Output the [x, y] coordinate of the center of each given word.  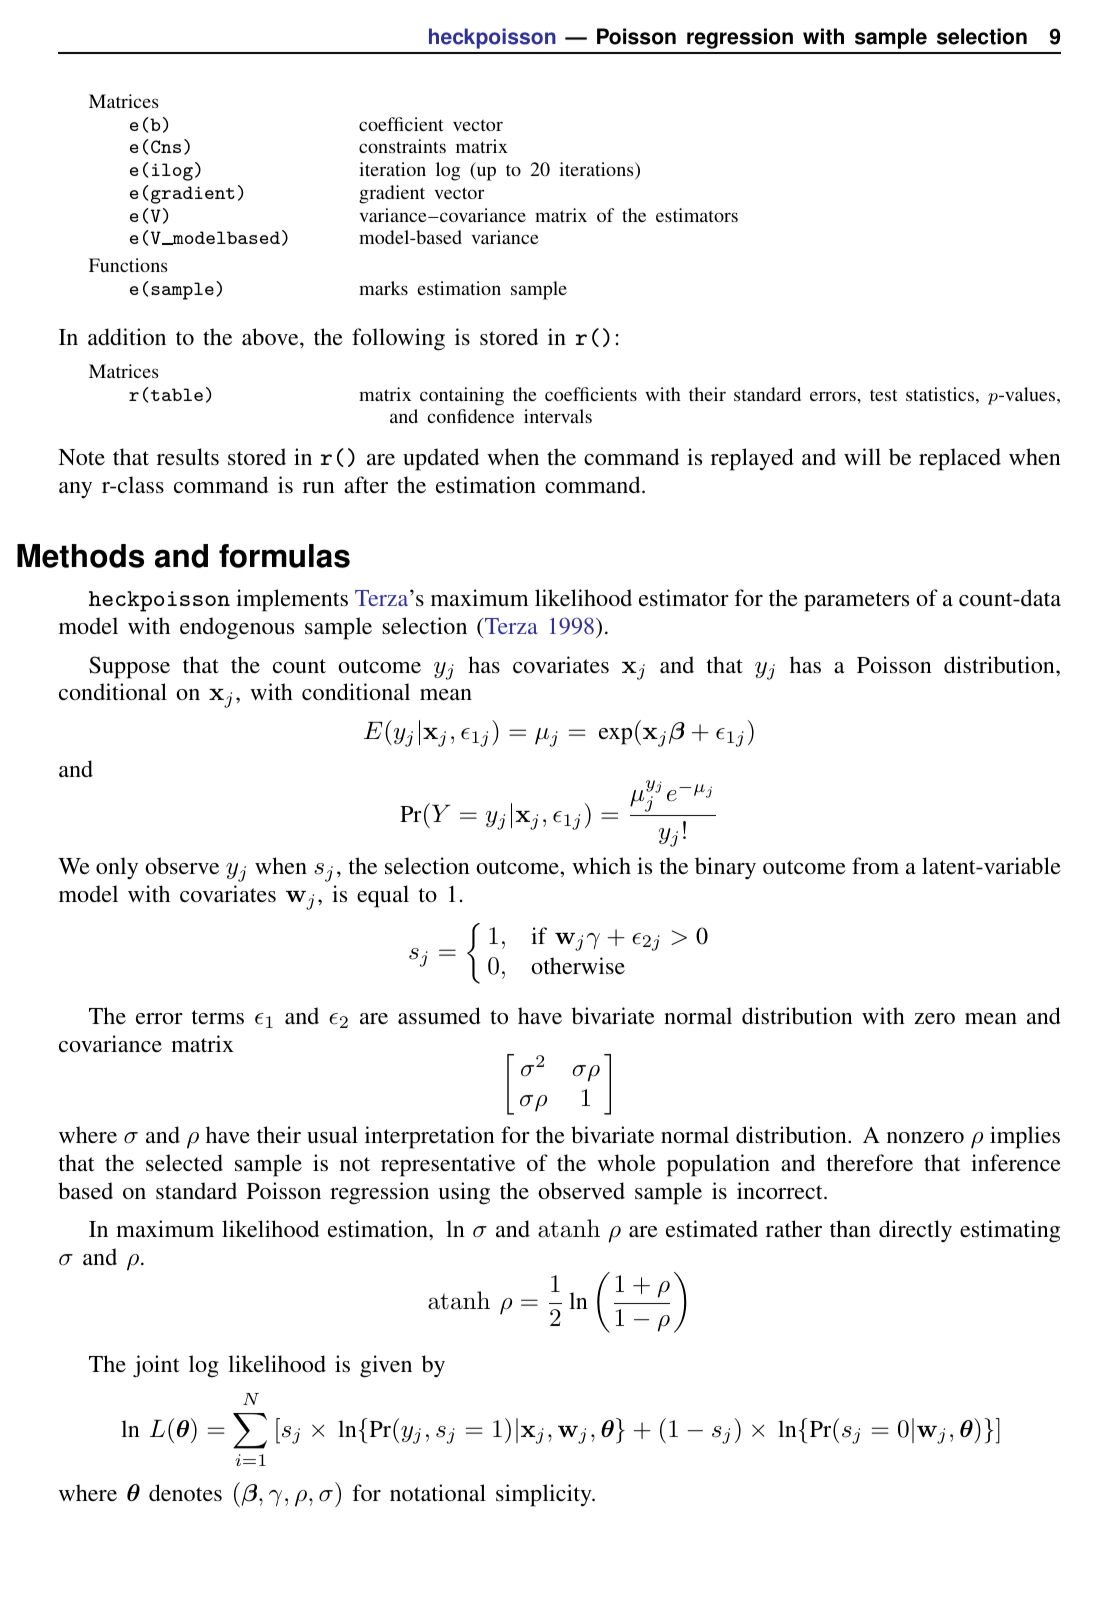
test [884, 395]
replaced [960, 459]
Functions [128, 265]
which [601, 865]
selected [184, 1162]
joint [156, 1366]
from [875, 865]
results [188, 456]
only [117, 868]
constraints [402, 146]
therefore [870, 1162]
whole [626, 1162]
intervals [558, 416]
